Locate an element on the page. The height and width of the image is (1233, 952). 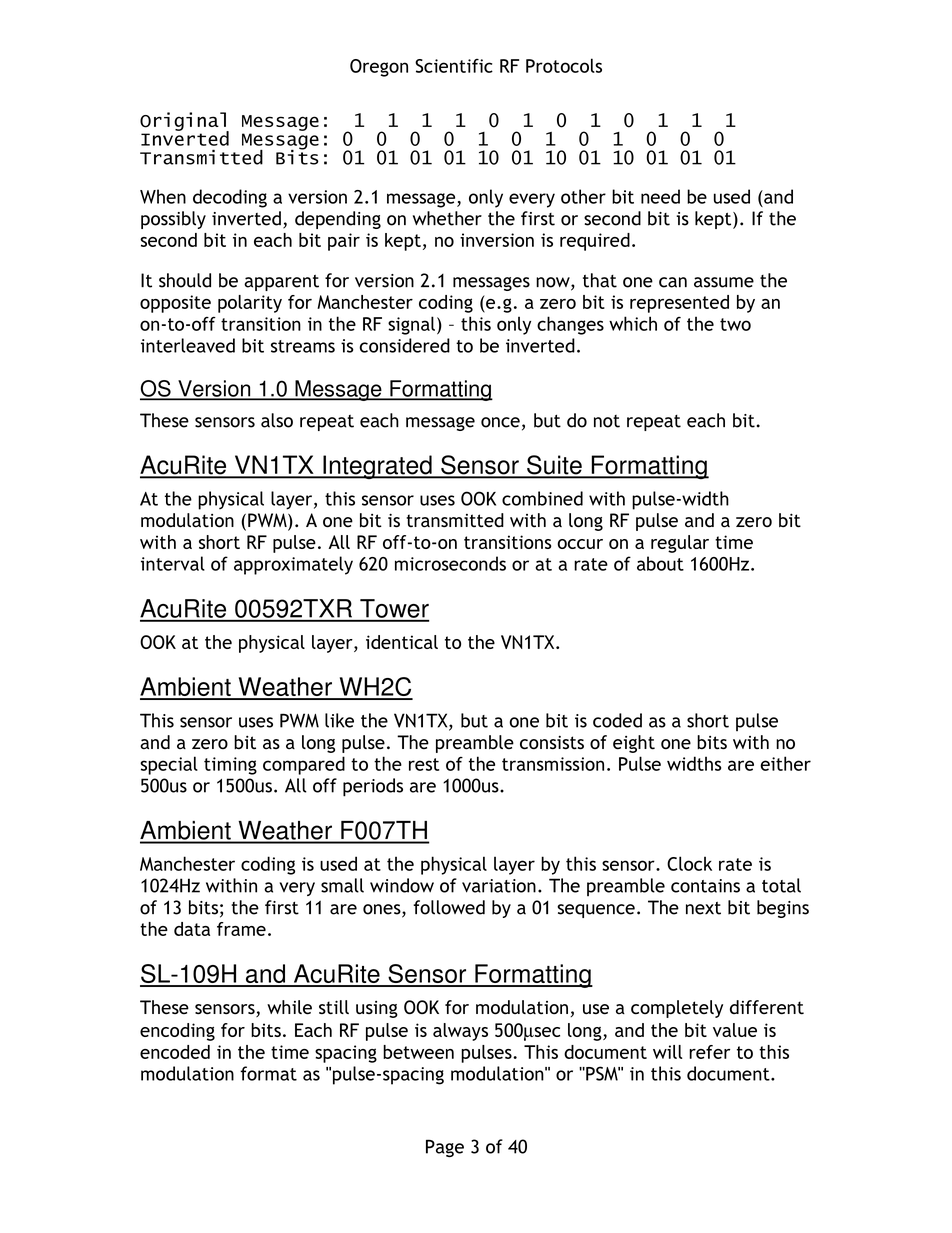
about is located at coordinates (660, 563).
